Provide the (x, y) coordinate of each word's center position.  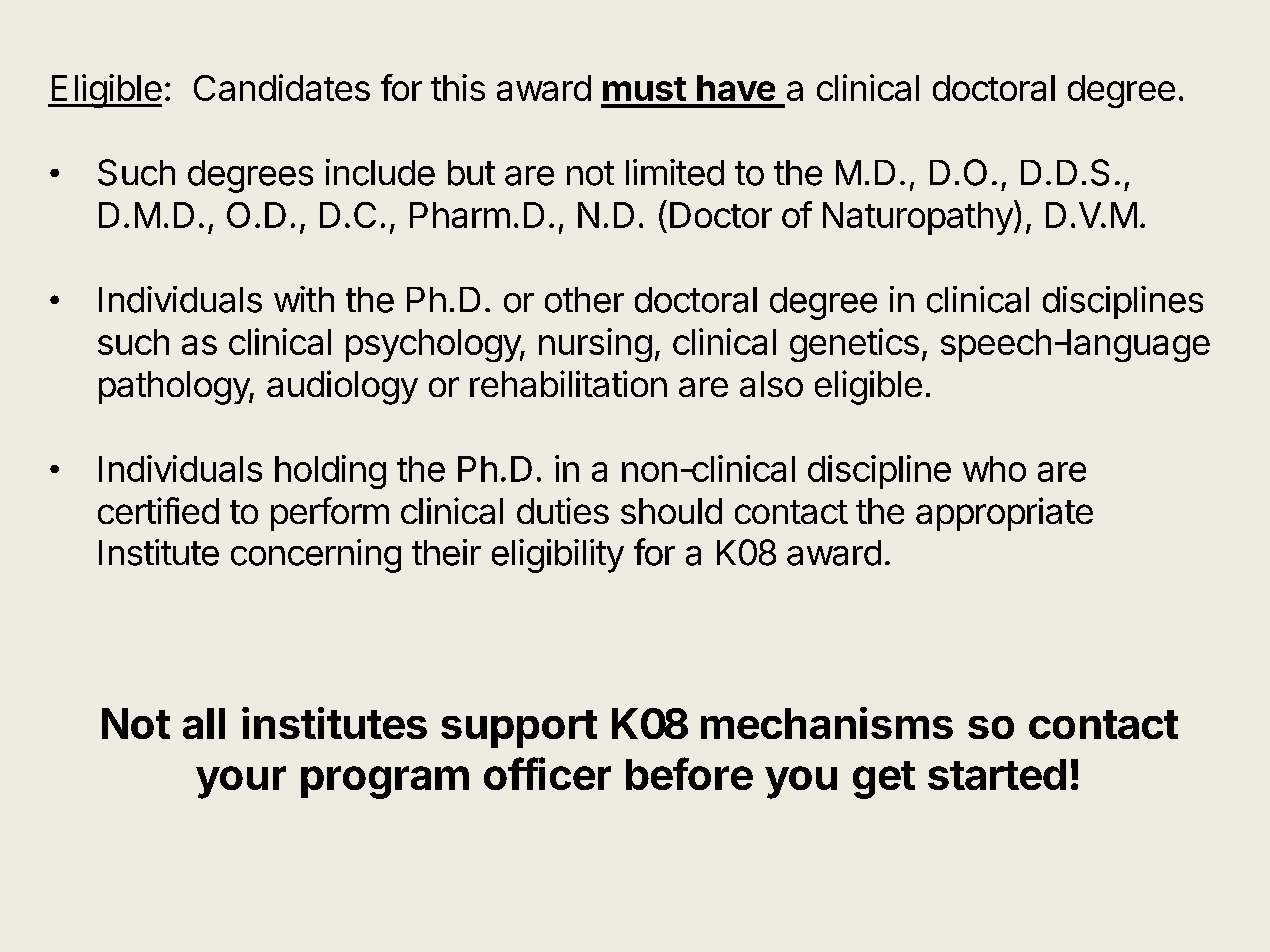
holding (330, 472)
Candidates (282, 87)
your (241, 782)
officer (547, 773)
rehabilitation (568, 383)
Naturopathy (918, 218)
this (458, 87)
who (994, 469)
